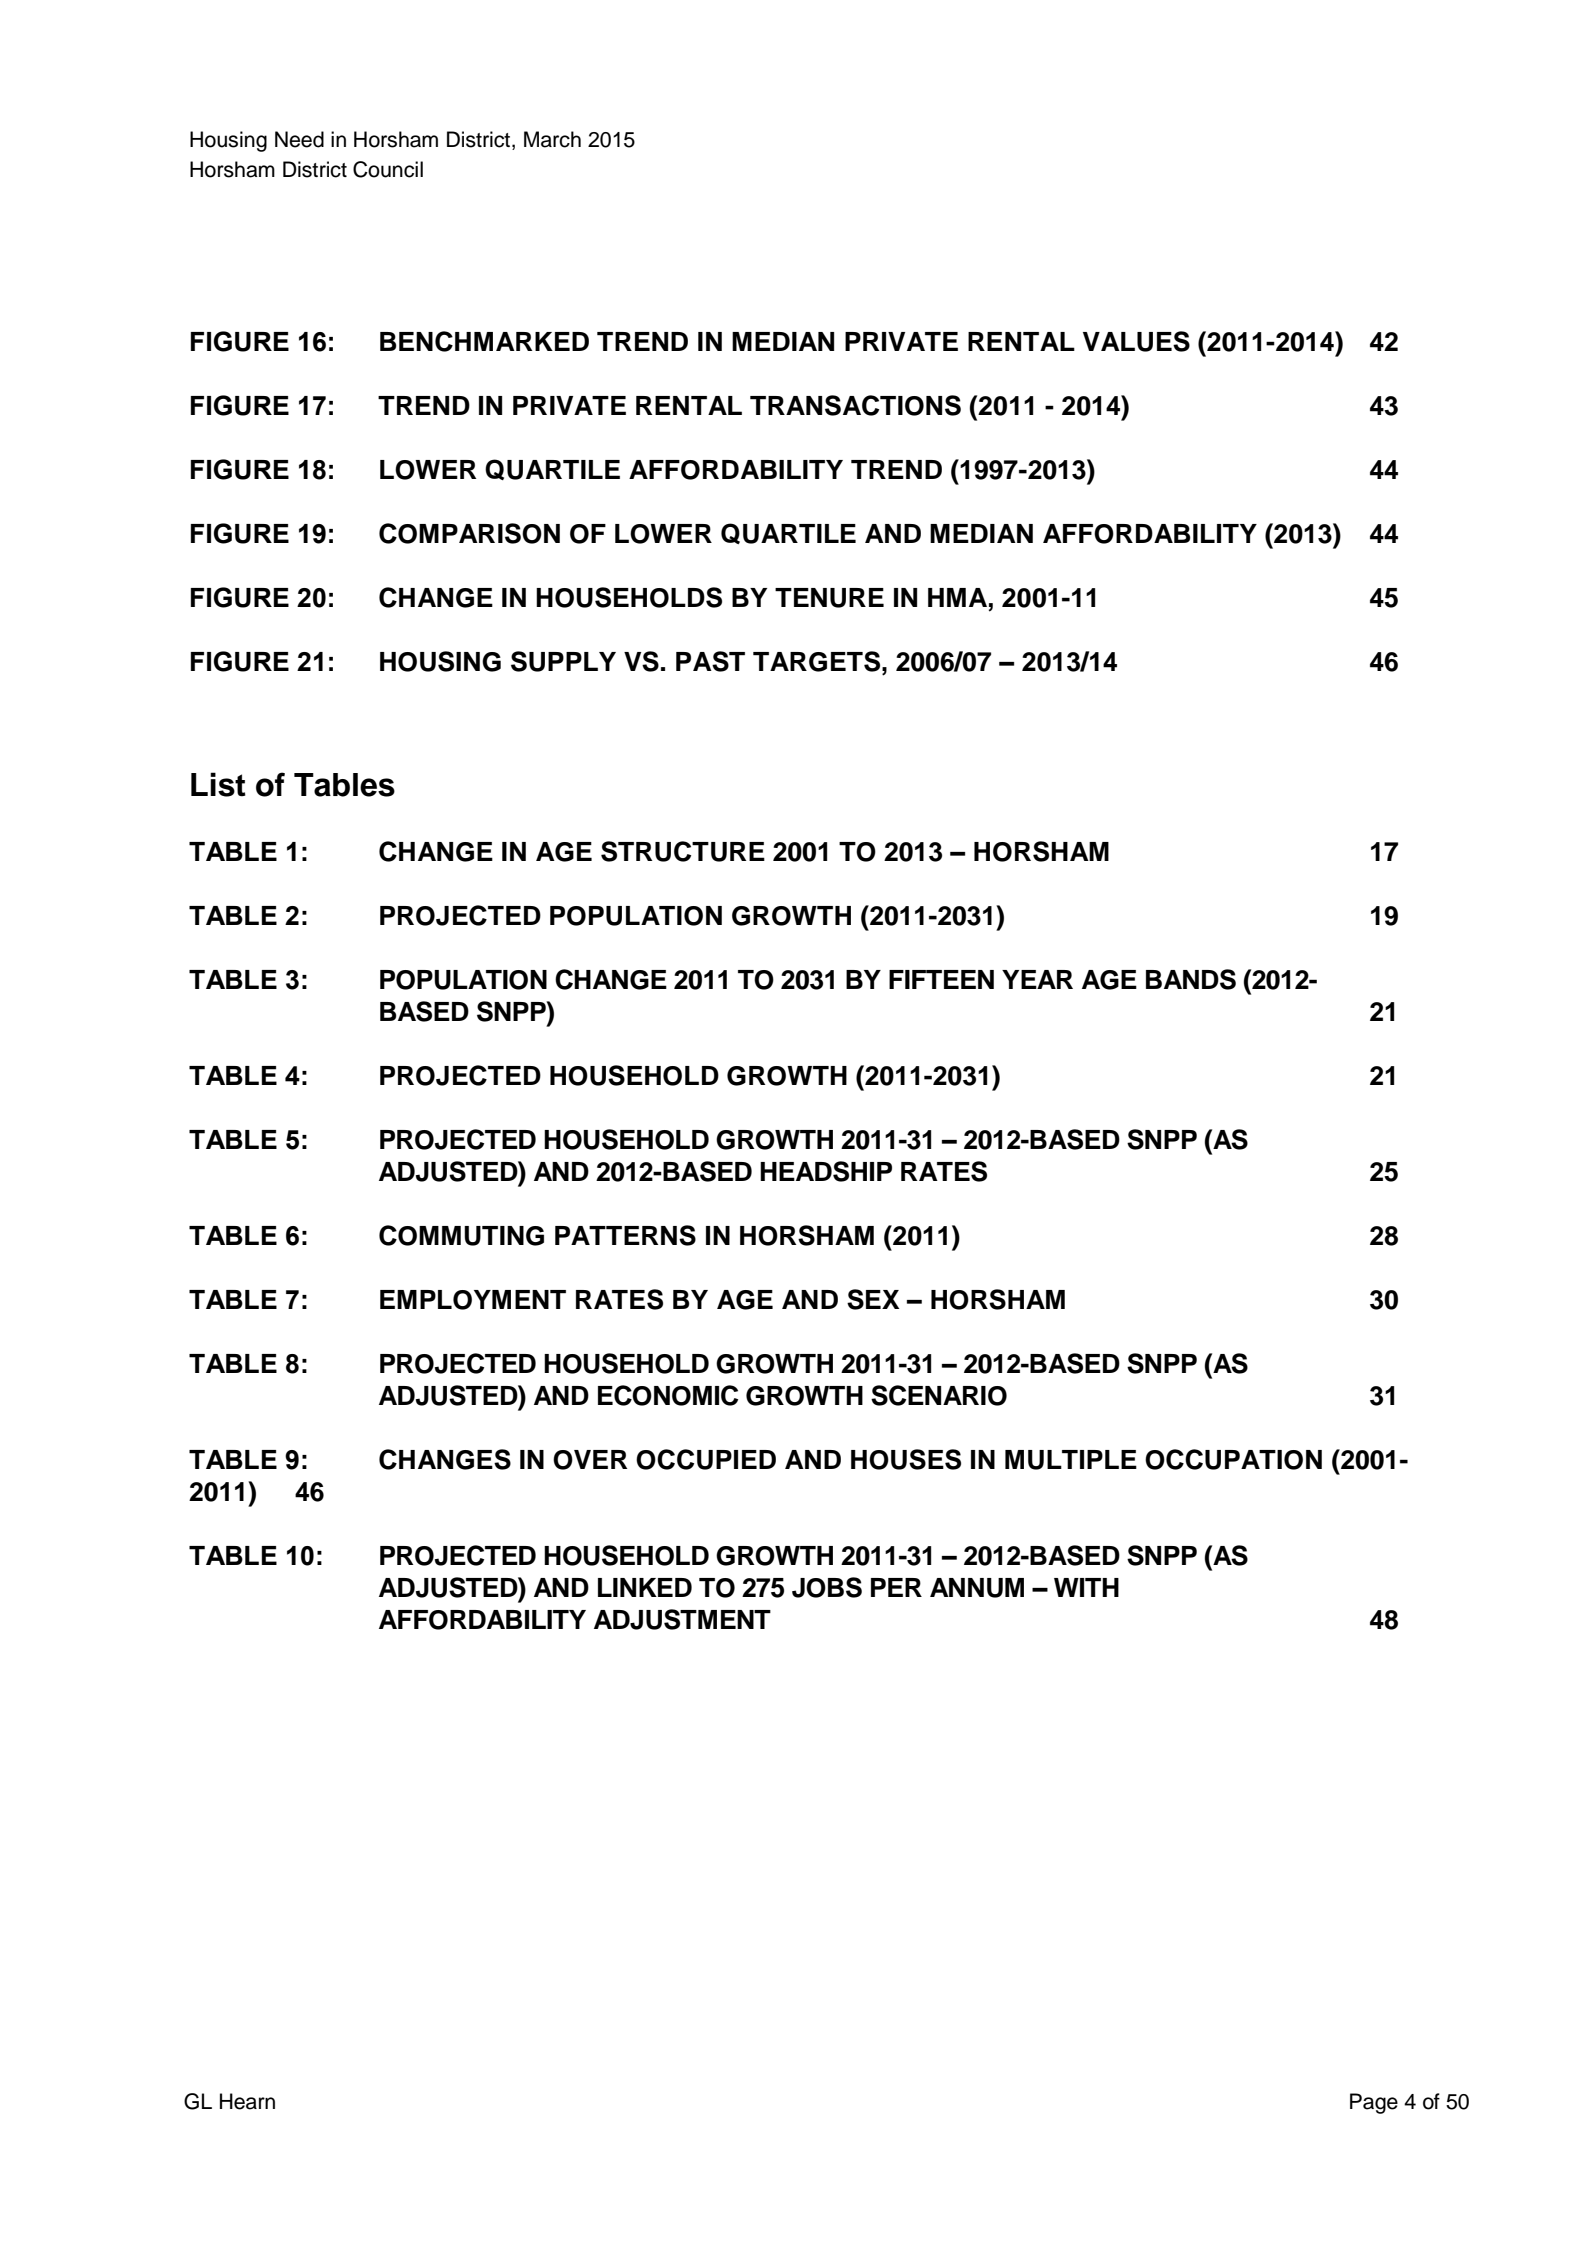  I want to click on COMMUTING, so click(461, 1235).
